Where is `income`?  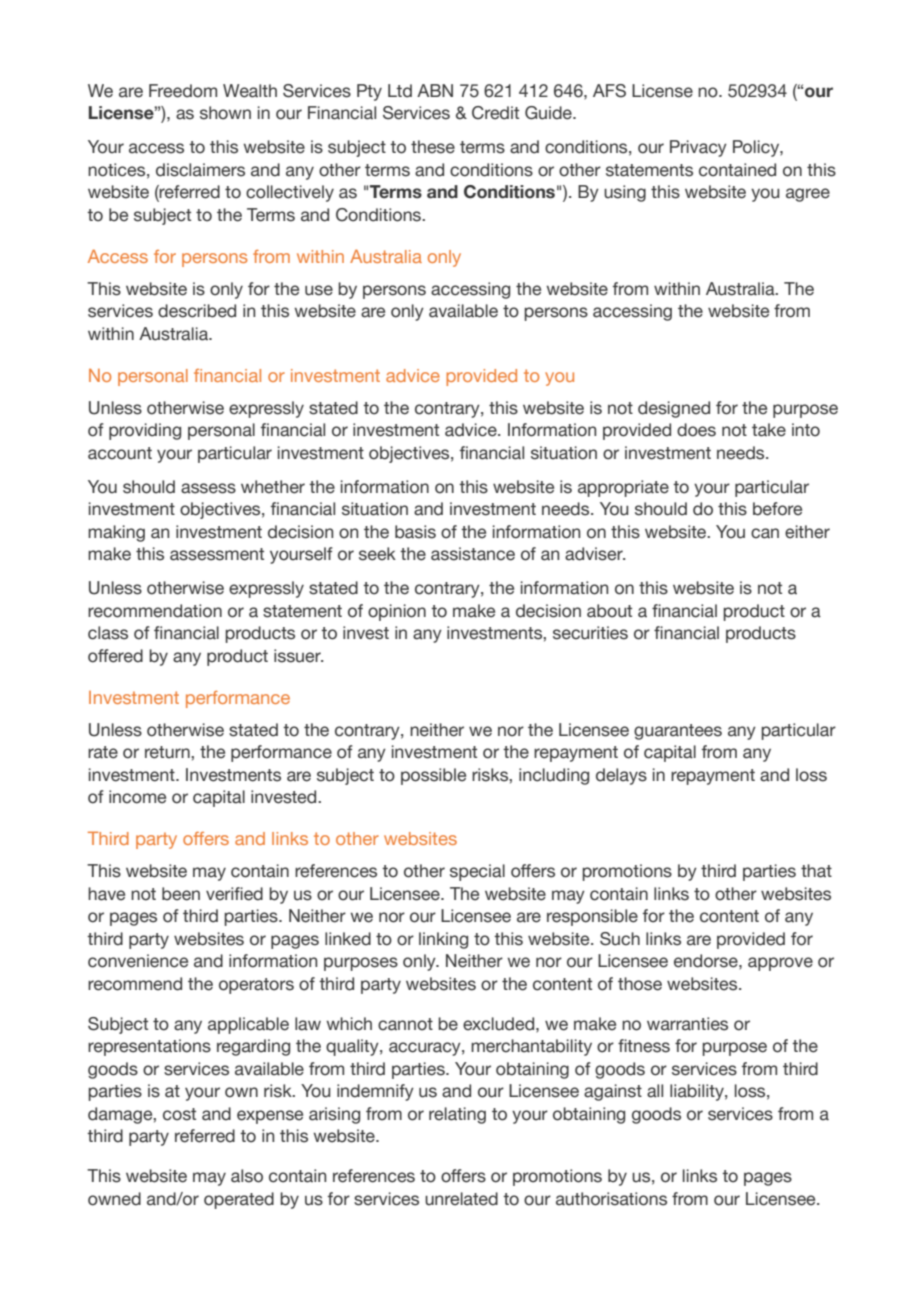 income is located at coordinates (137, 797).
